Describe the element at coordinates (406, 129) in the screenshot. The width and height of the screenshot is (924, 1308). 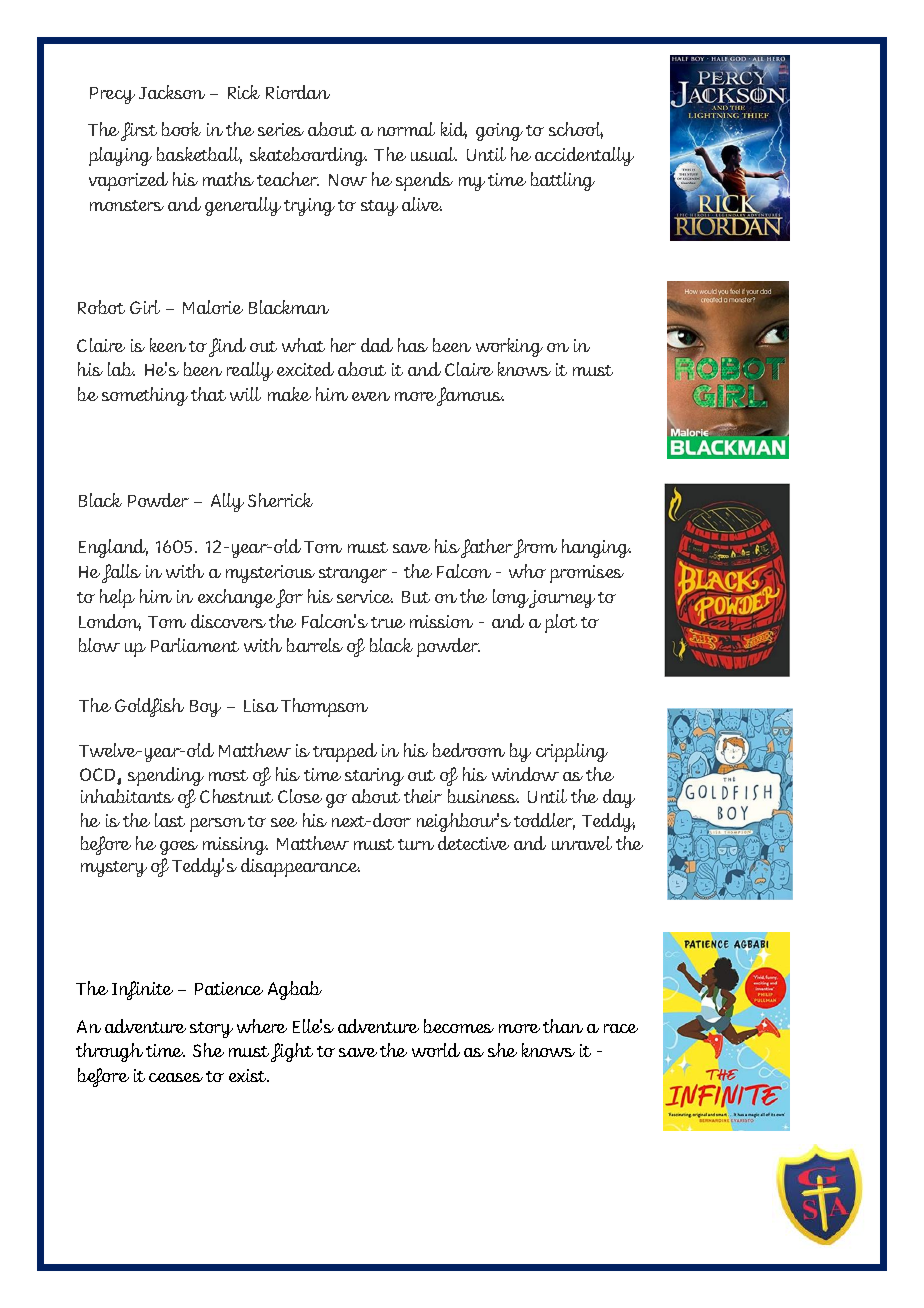
I see `normal` at that location.
